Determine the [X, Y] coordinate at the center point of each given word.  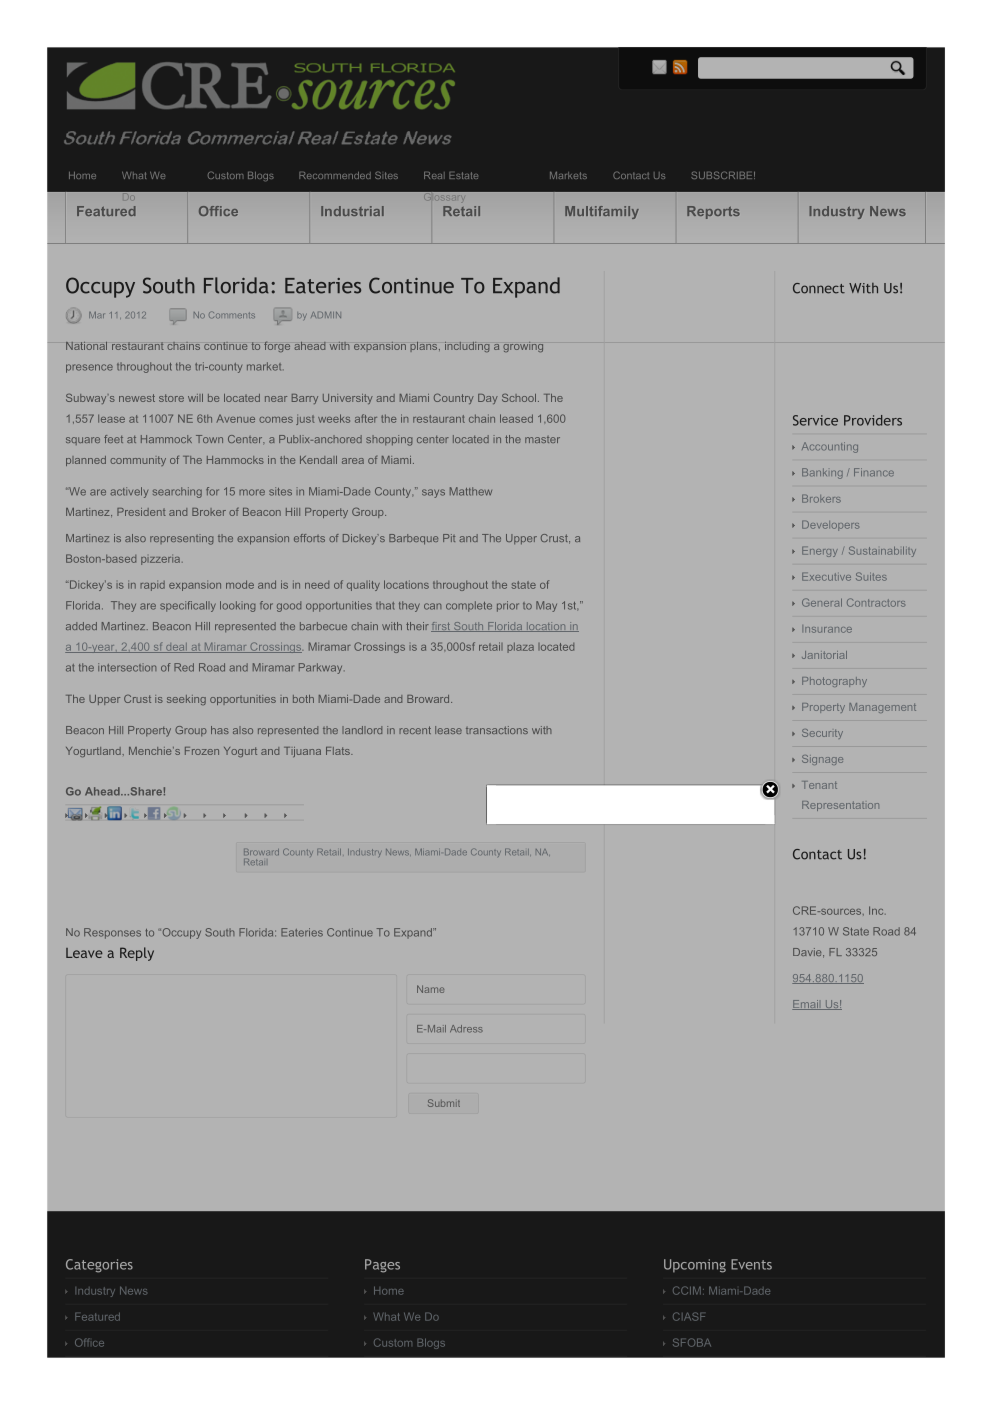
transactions [497, 730]
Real [434, 175]
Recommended [335, 175]
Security [822, 734]
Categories [99, 1266]
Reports [713, 212]
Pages [382, 1266]
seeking [186, 700]
